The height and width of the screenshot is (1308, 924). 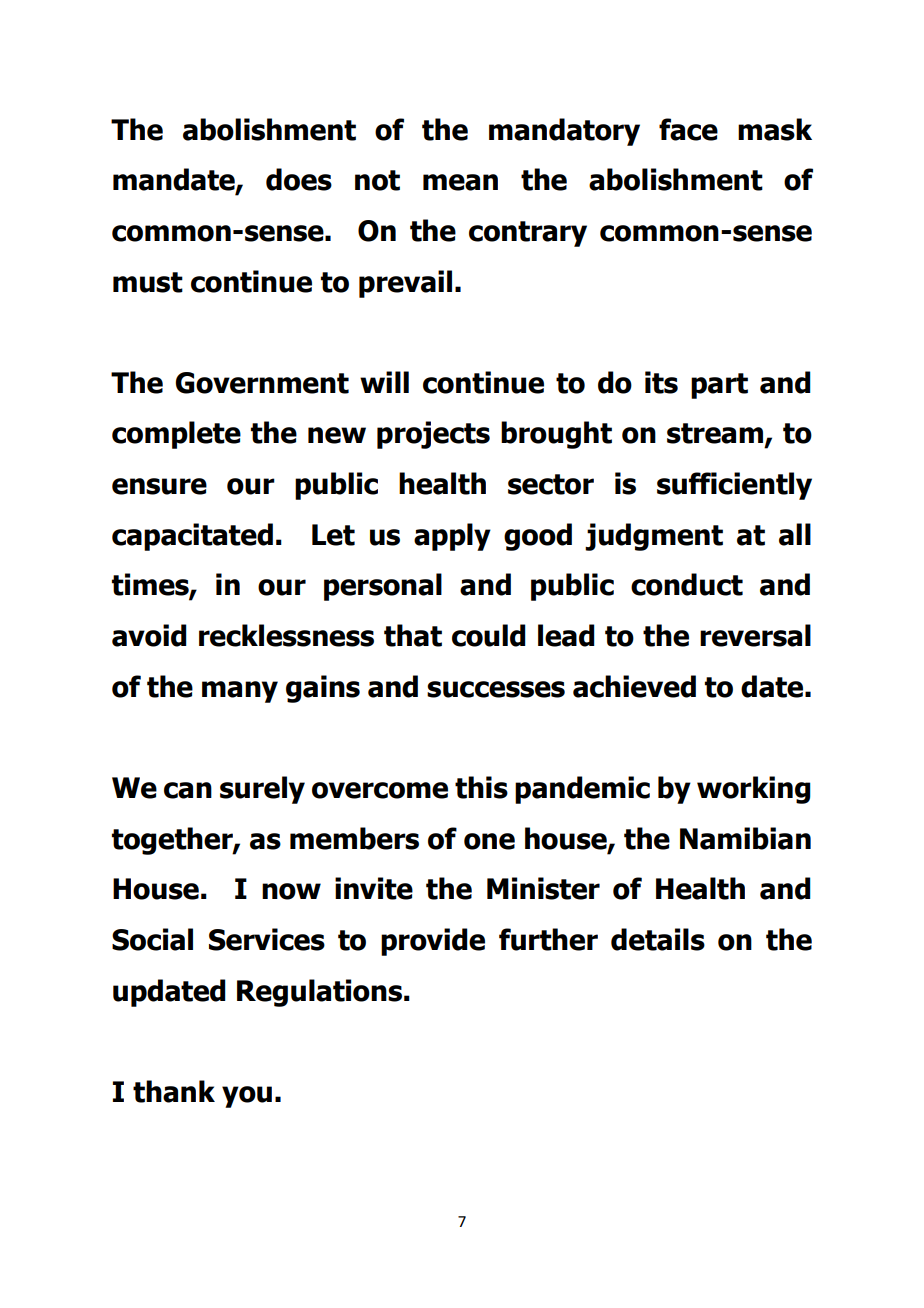 What do you see at coordinates (247, 1097) in the screenshot?
I see `you` at bounding box center [247, 1097].
